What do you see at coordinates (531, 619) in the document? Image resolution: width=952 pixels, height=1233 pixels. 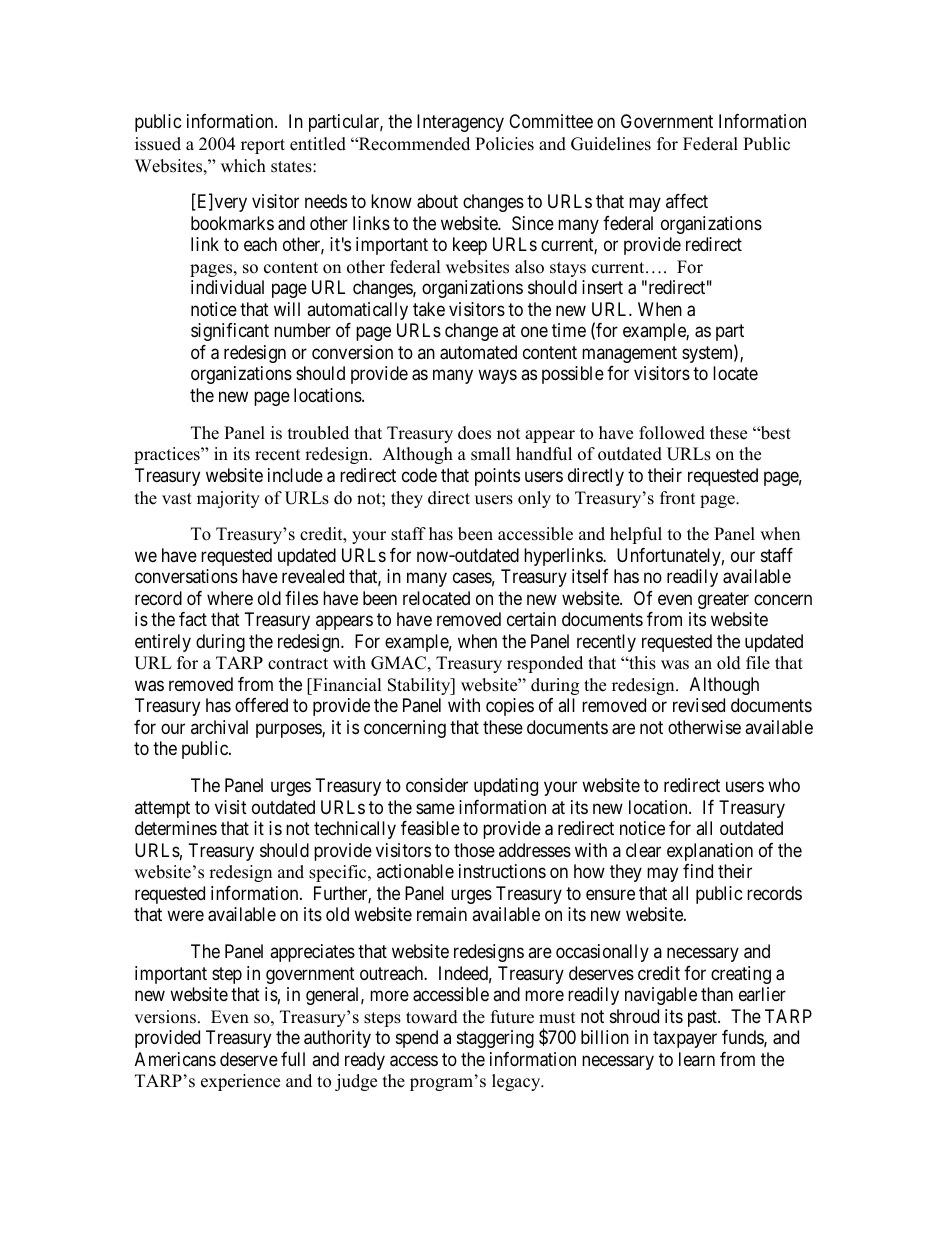 I see `certain` at bounding box center [531, 619].
